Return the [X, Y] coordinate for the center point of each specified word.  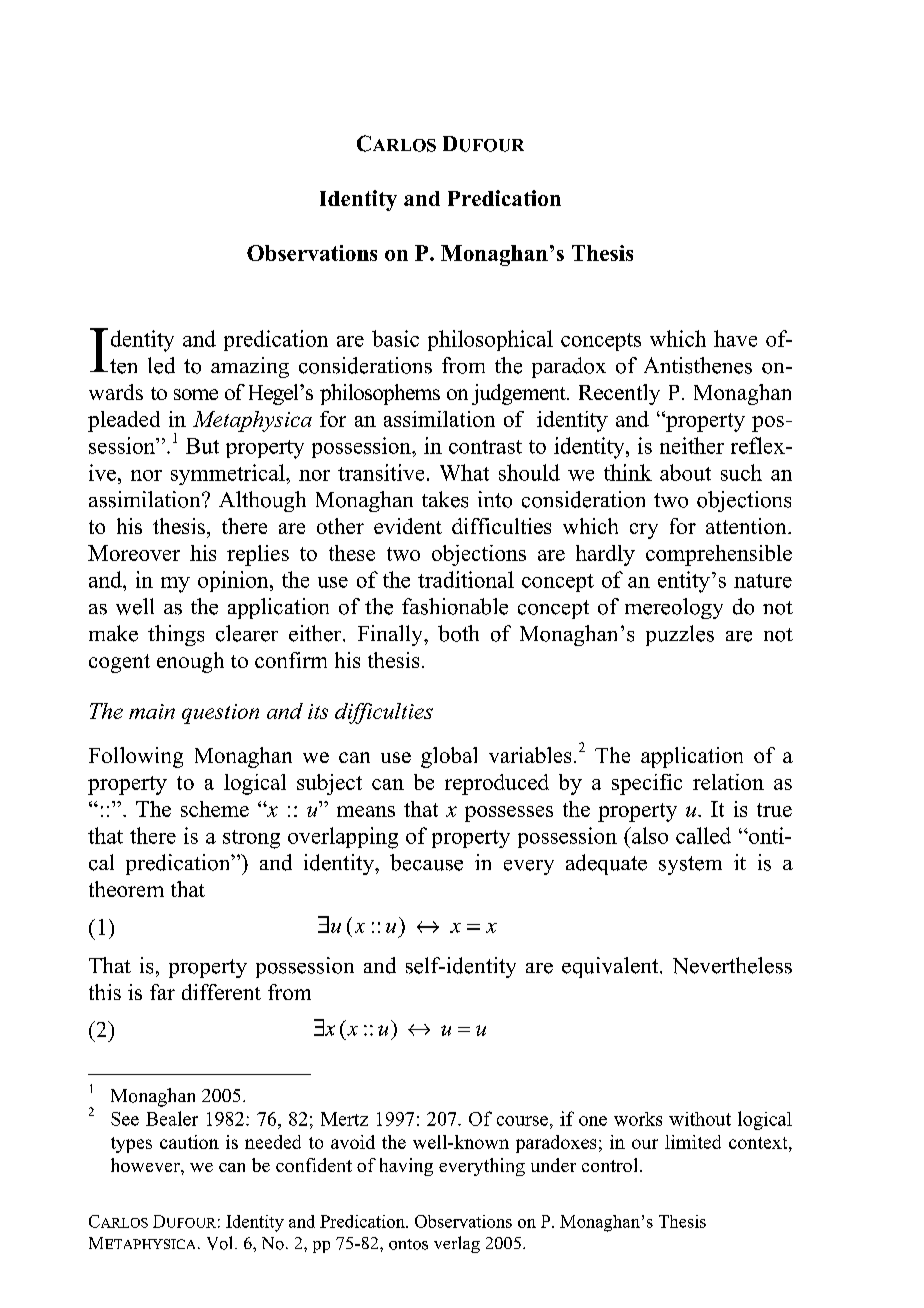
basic [395, 338]
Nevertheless [732, 965]
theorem [126, 889]
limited [693, 1142]
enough [190, 662]
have [735, 338]
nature [763, 581]
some [196, 394]
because [426, 862]
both [458, 633]
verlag [457, 1244]
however [146, 1165]
